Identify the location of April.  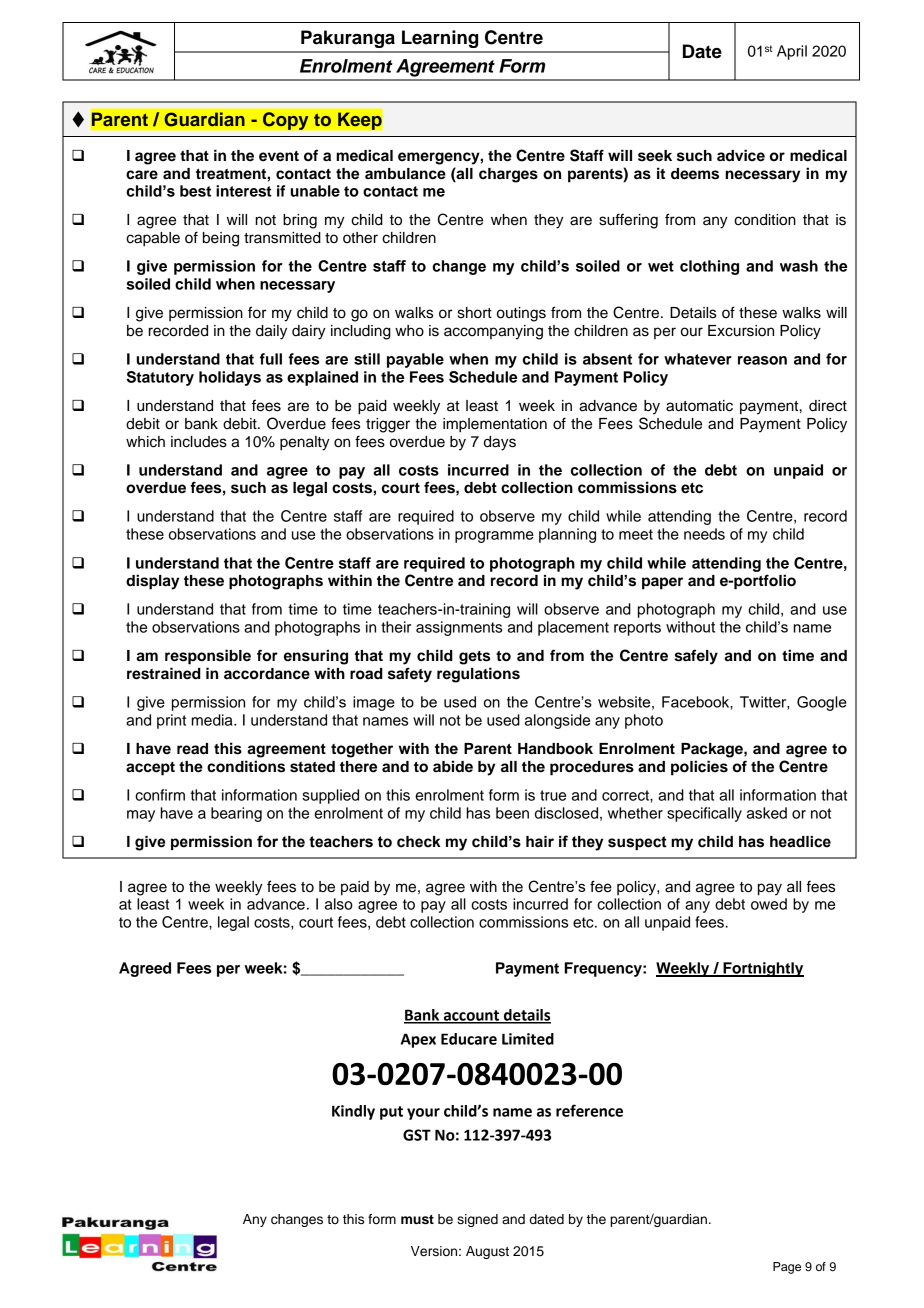
(792, 52).
